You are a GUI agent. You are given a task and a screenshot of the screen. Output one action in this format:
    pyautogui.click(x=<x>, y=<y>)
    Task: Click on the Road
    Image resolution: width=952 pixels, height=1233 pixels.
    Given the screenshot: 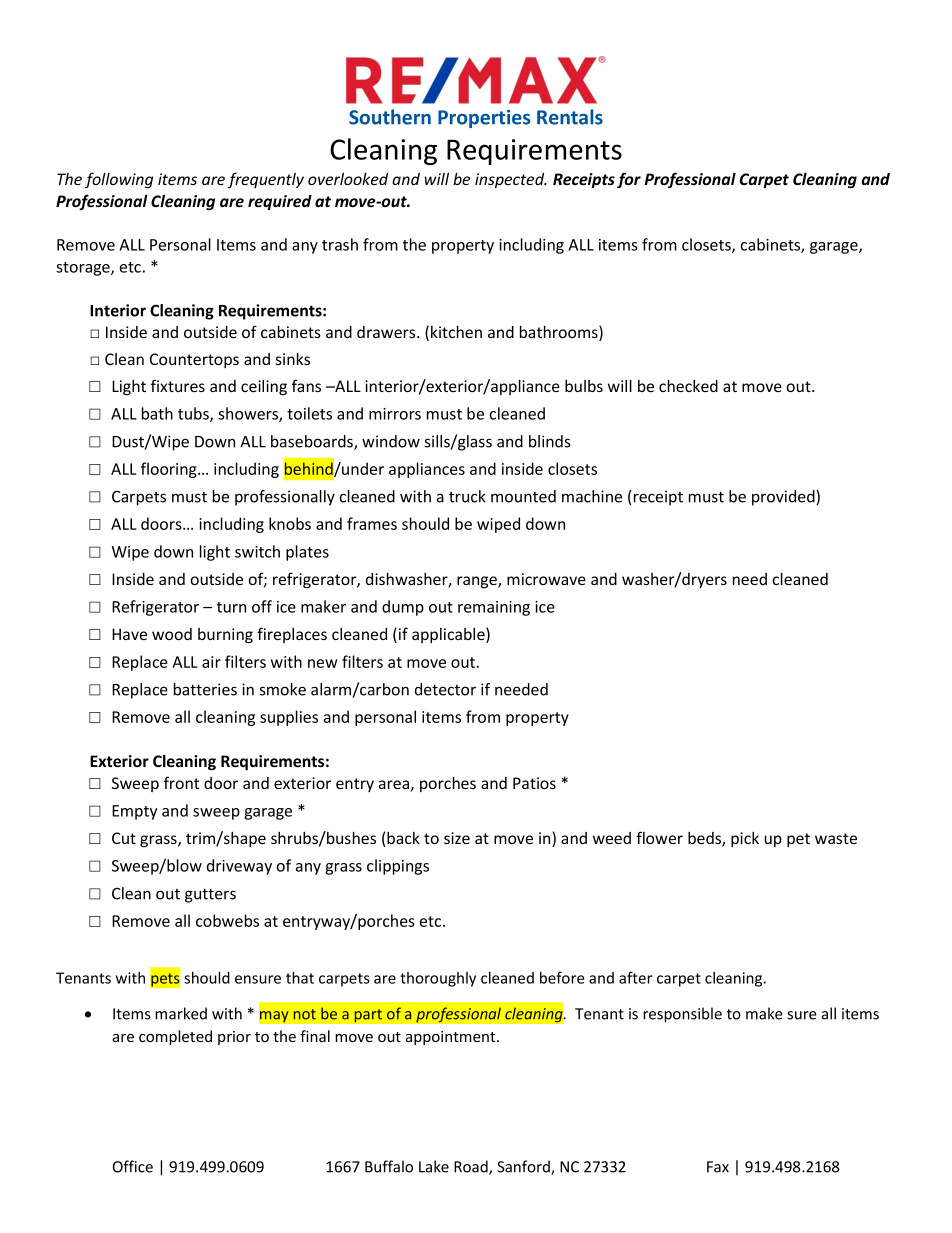 What is the action you would take?
    pyautogui.click(x=472, y=1167)
